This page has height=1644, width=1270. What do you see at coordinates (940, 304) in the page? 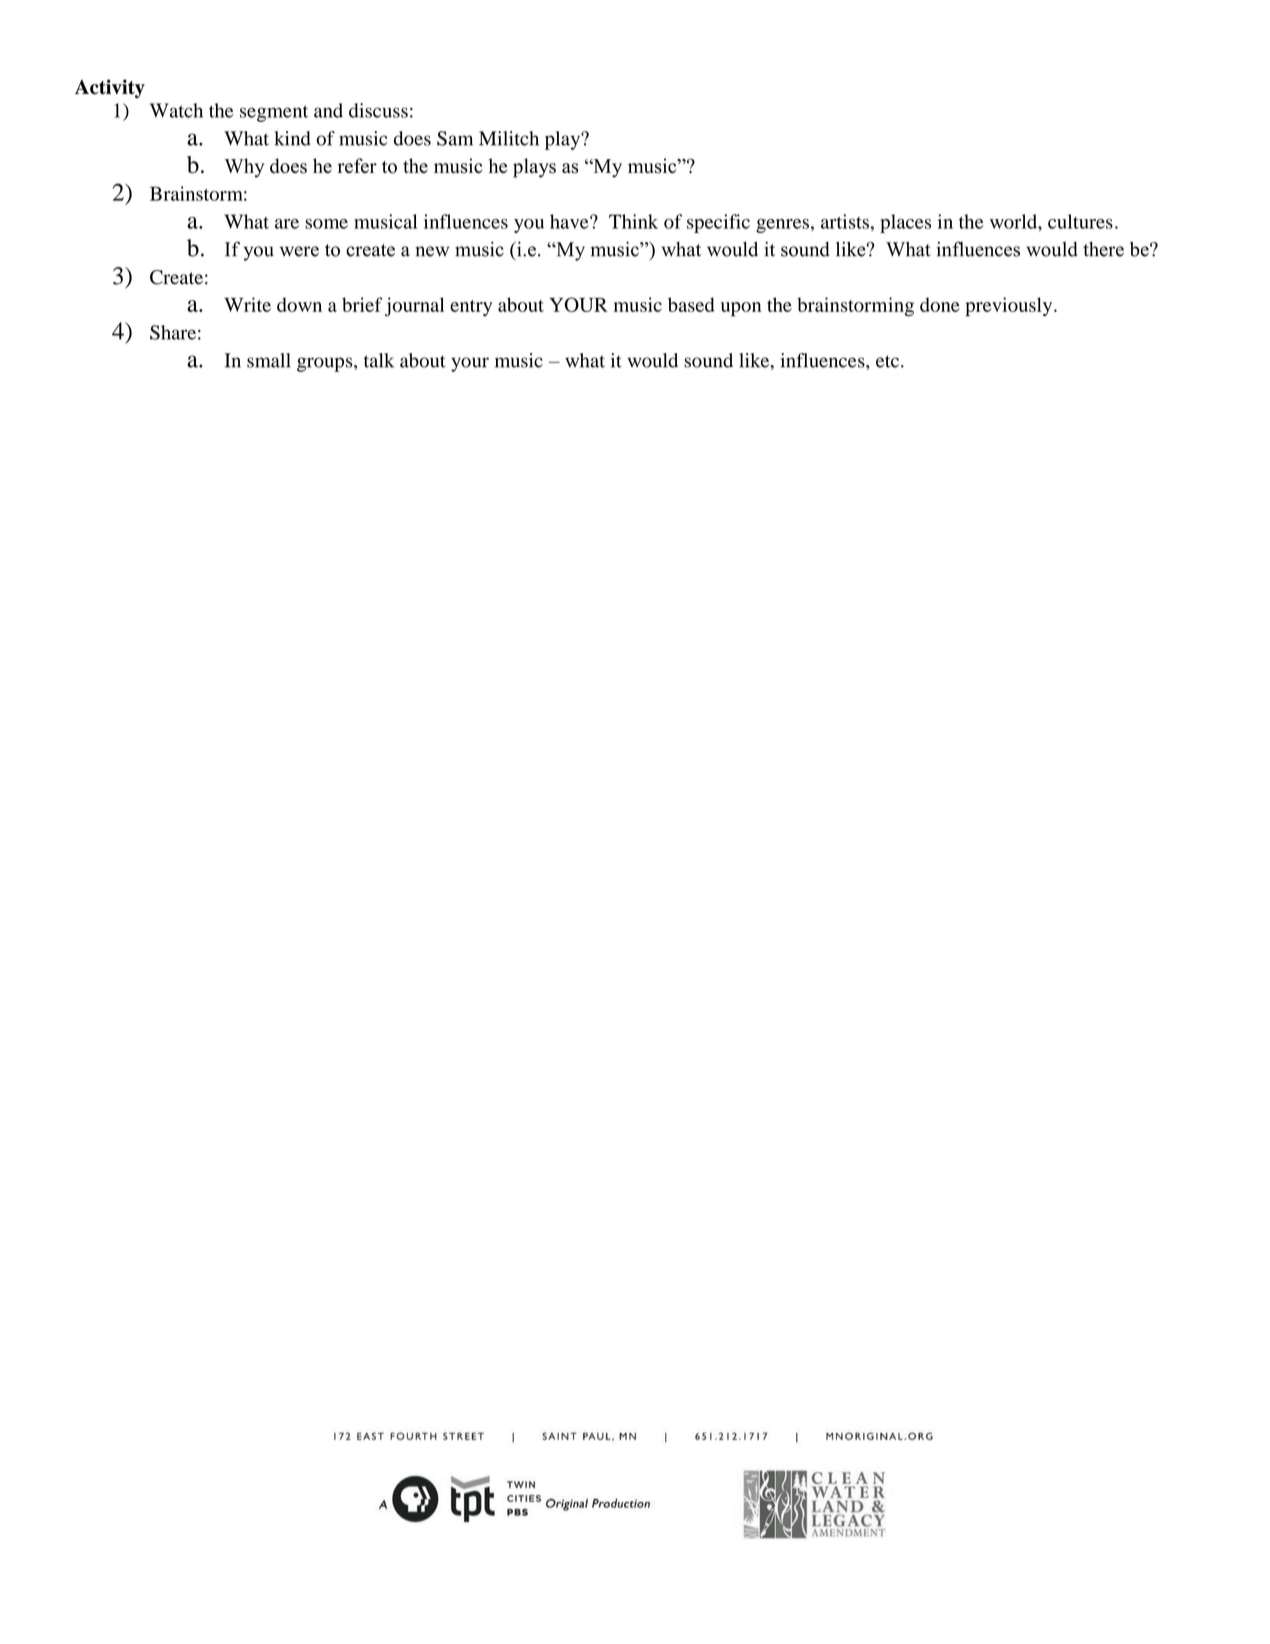
I see `done` at bounding box center [940, 304].
